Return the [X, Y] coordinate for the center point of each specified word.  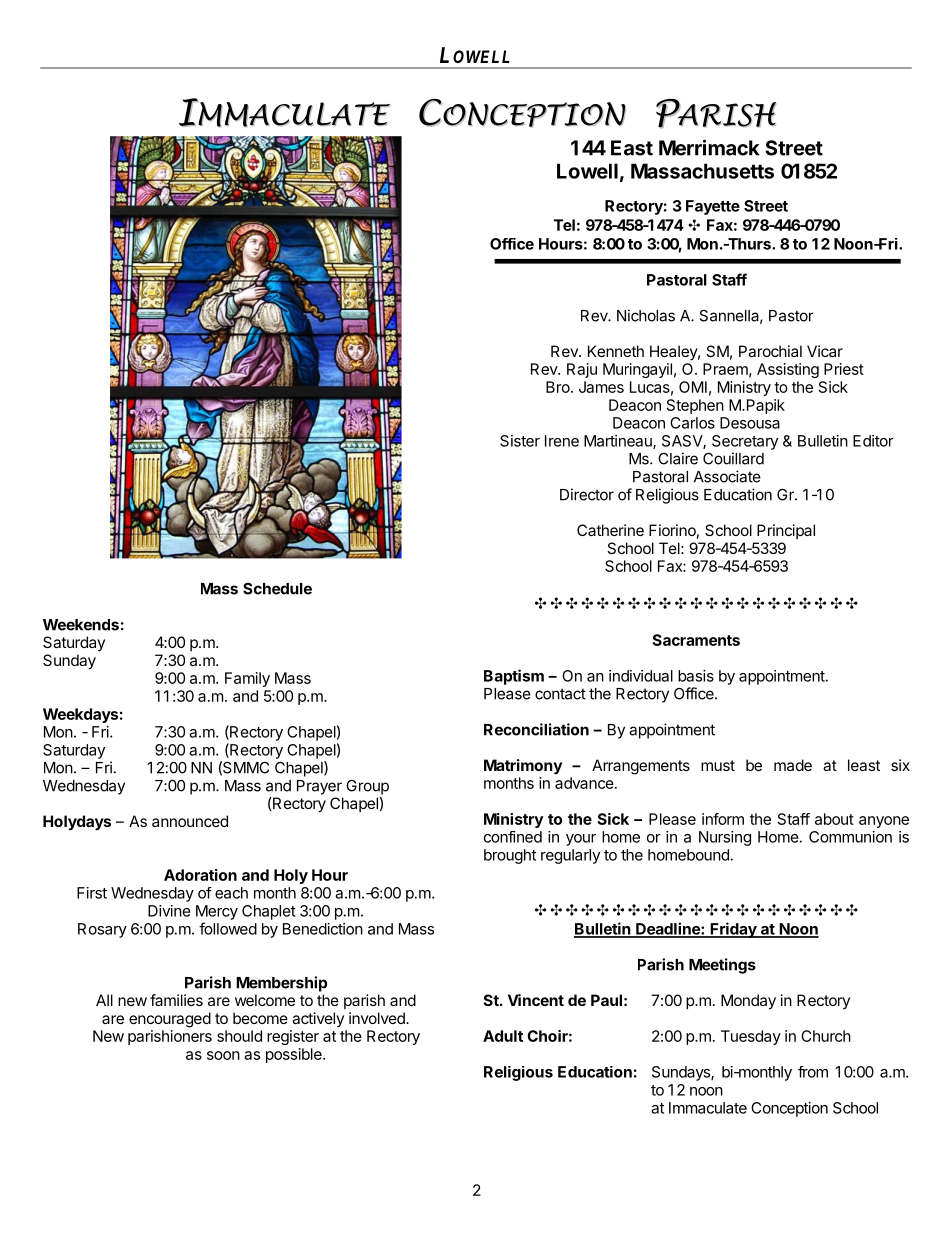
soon [223, 1055]
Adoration [200, 875]
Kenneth [616, 351]
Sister [520, 441]
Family [247, 679]
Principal [786, 531]
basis [696, 676]
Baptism [514, 677]
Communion [850, 837]
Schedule [277, 589]
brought [510, 856]
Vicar [825, 351]
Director [587, 494]
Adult [503, 1036]
